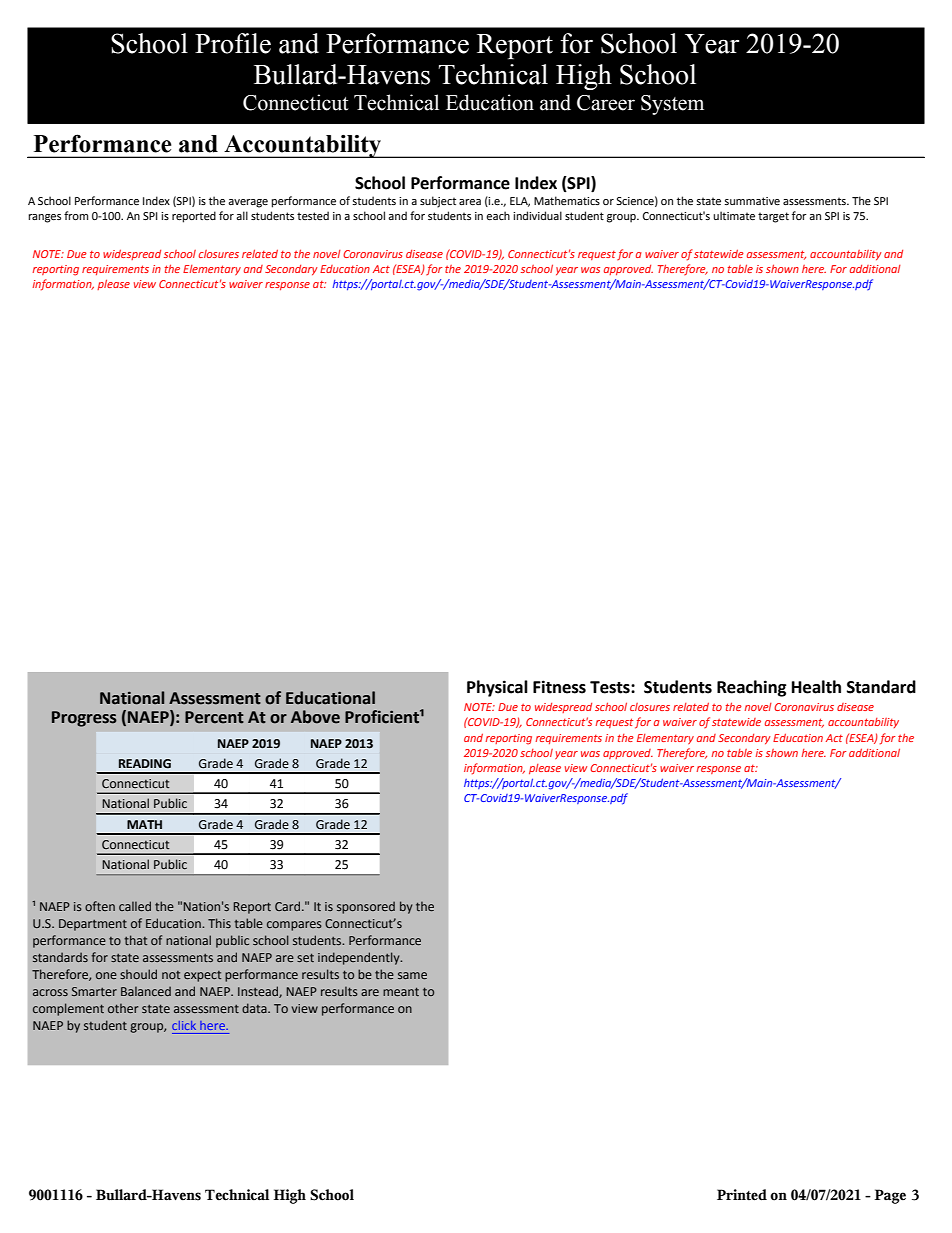 Image resolution: width=952 pixels, height=1233 pixels. Describe the element at coordinates (401, 991) in the page. I see `meant` at that location.
